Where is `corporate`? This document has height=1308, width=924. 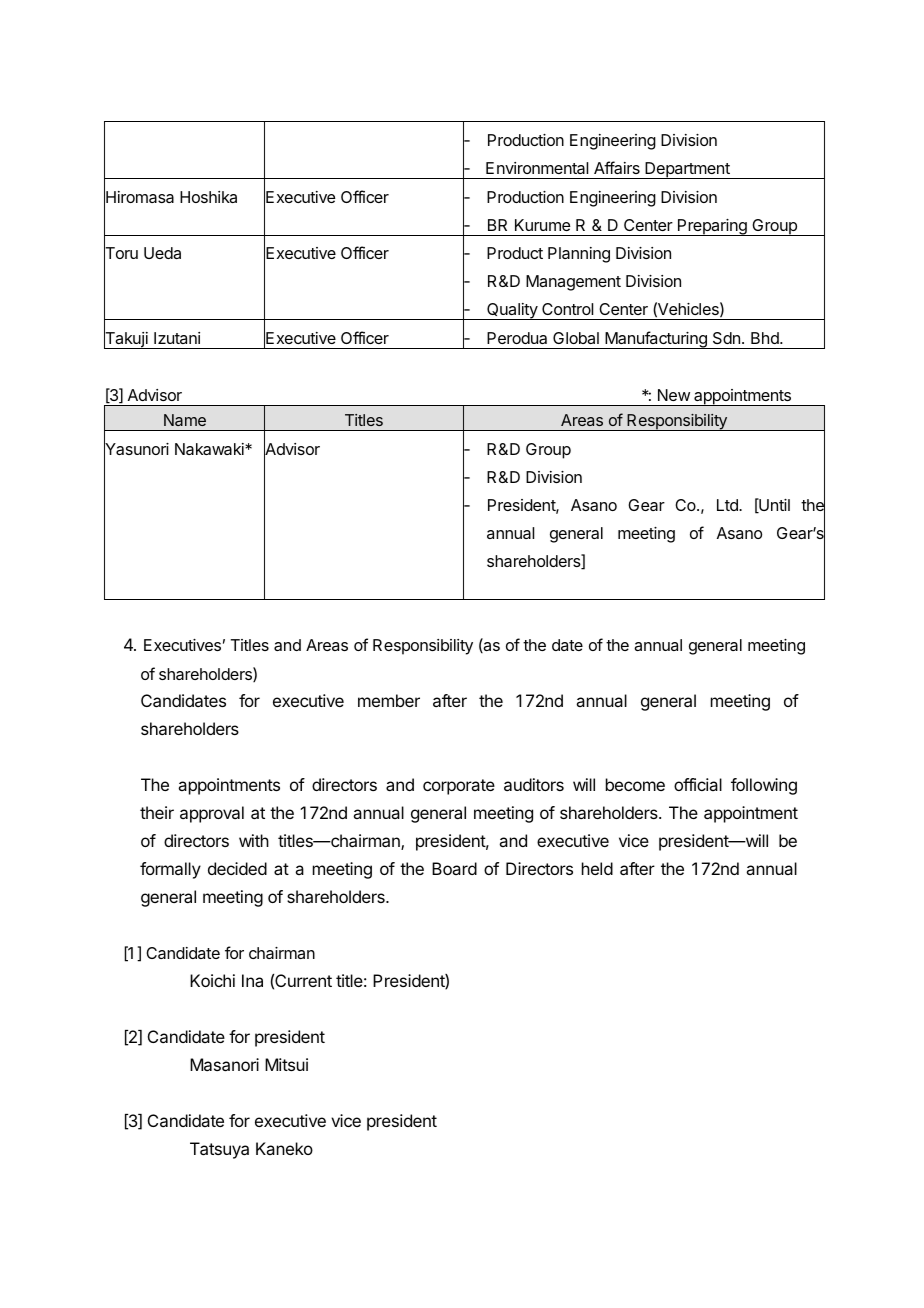
corporate is located at coordinates (459, 787).
